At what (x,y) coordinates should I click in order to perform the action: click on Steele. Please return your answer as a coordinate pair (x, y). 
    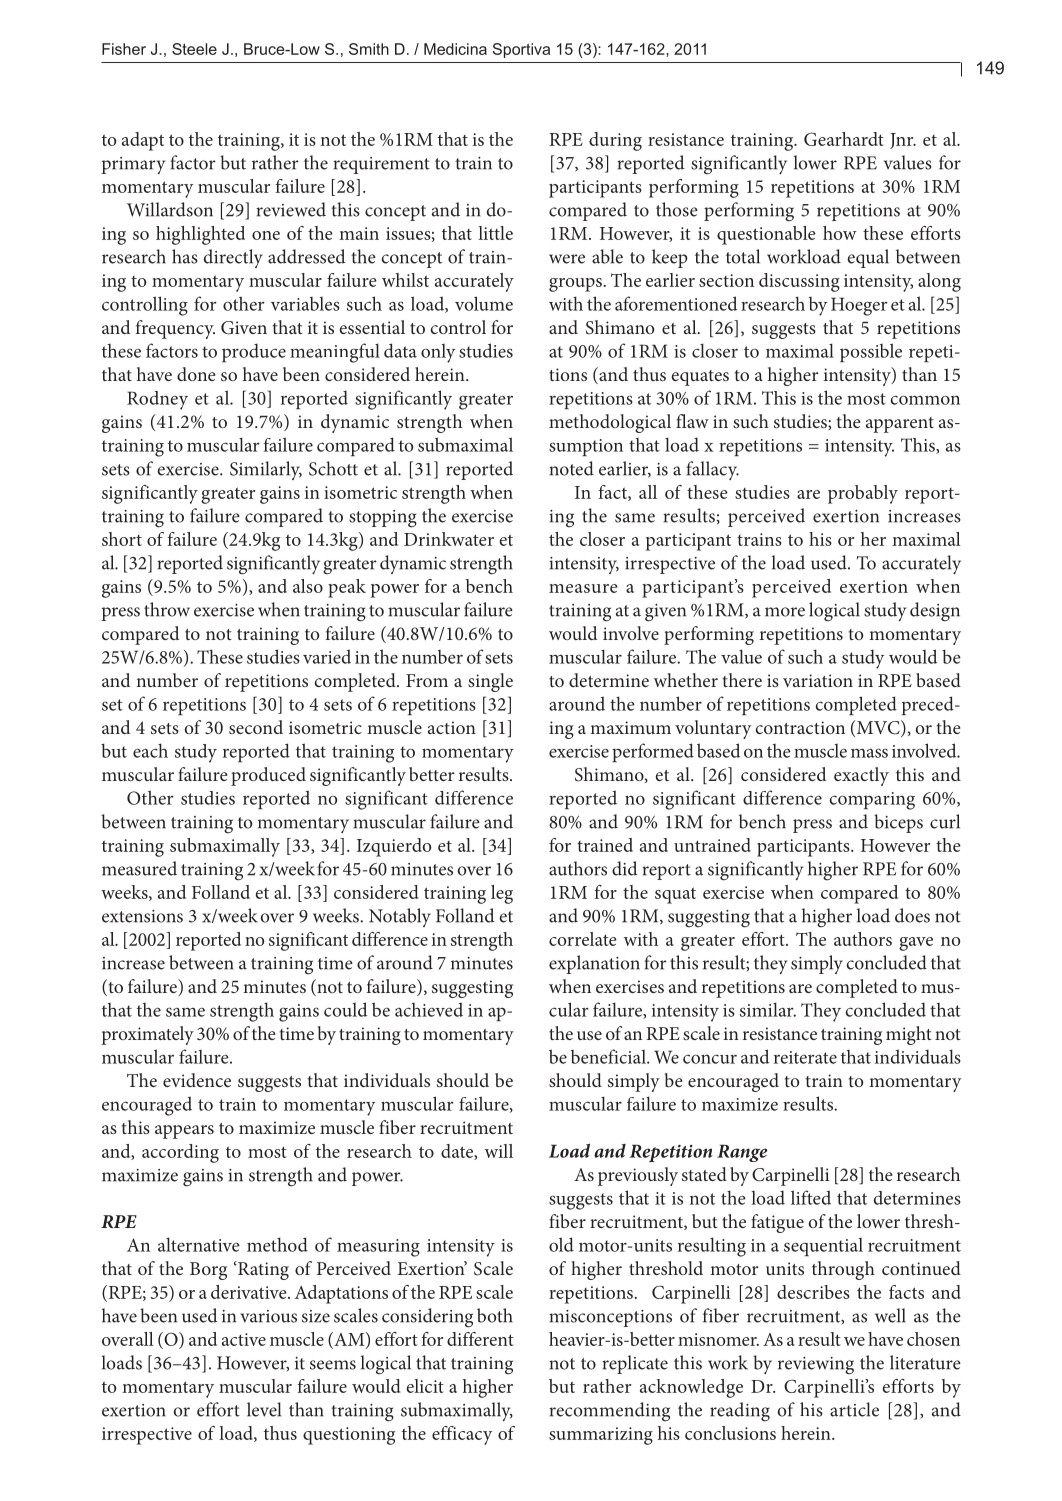
    Looking at the image, I should click on (194, 49).
